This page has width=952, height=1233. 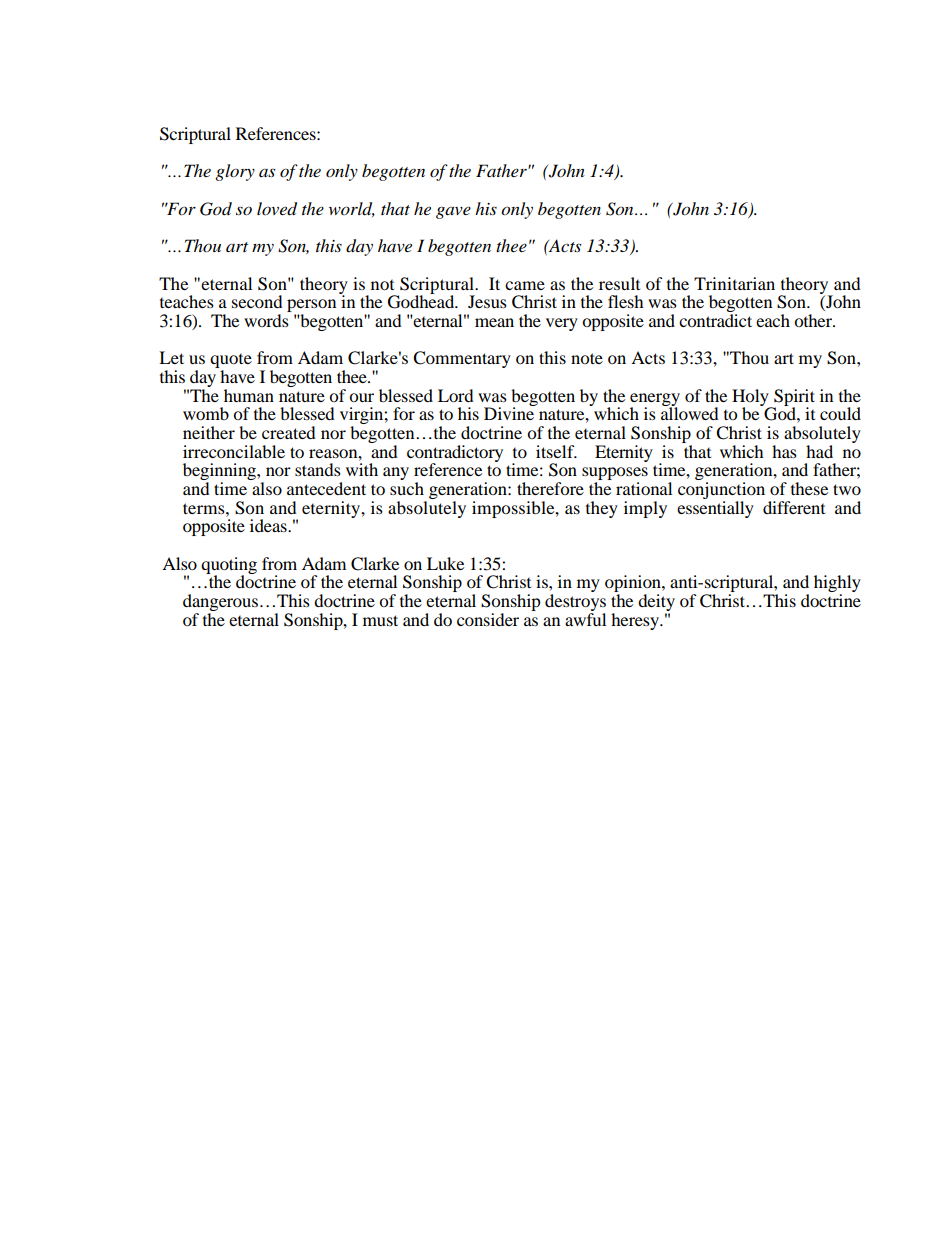 I want to click on gave, so click(x=453, y=212).
